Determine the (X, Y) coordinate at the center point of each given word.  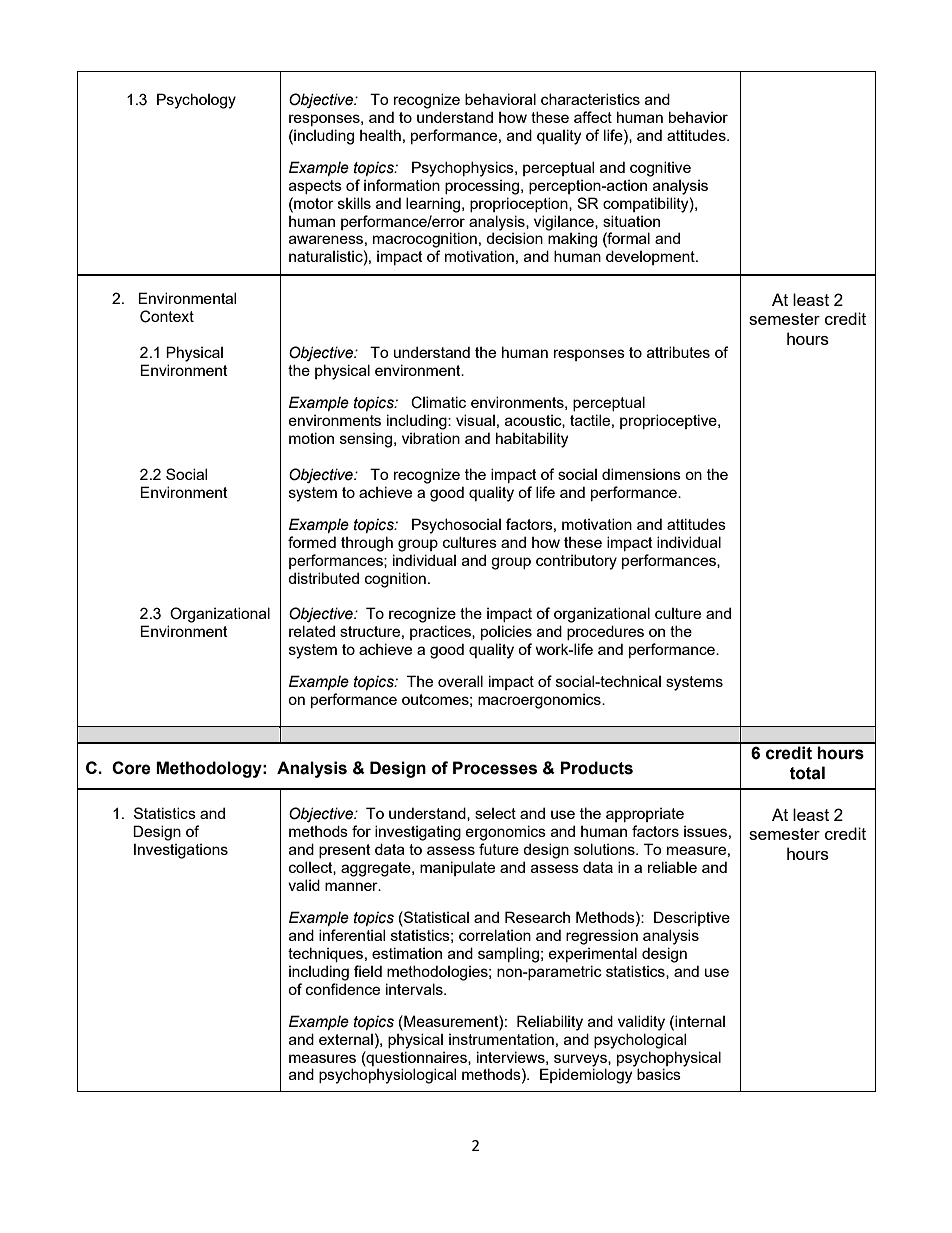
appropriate (645, 815)
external (346, 1039)
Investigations (181, 851)
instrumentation (501, 1039)
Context (167, 316)
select (495, 813)
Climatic (438, 402)
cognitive (660, 169)
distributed (323, 578)
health (380, 135)
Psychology (196, 101)
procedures (605, 632)
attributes (678, 352)
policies (506, 632)
